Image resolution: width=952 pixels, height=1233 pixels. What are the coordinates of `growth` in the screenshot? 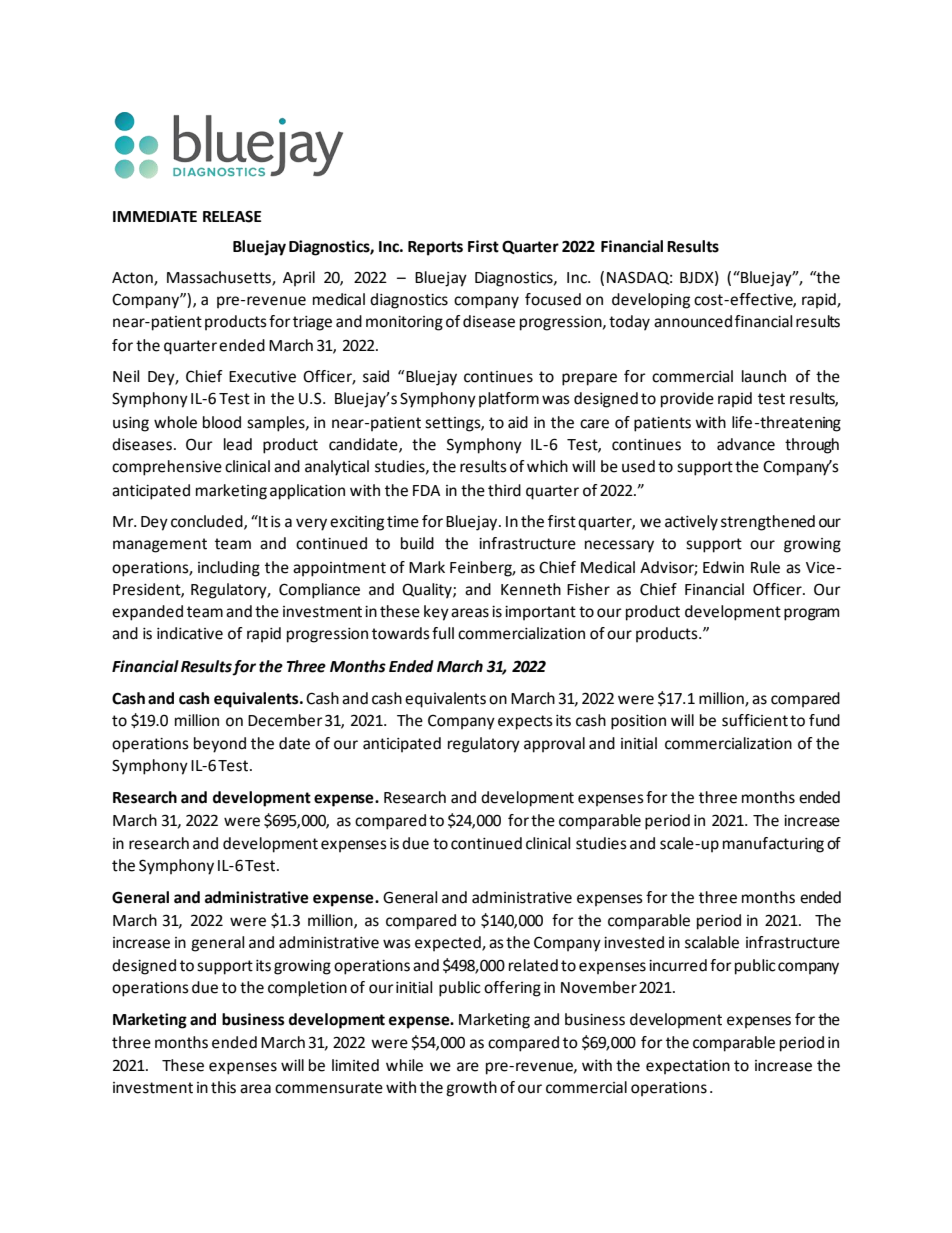 It's located at (471, 1089).
